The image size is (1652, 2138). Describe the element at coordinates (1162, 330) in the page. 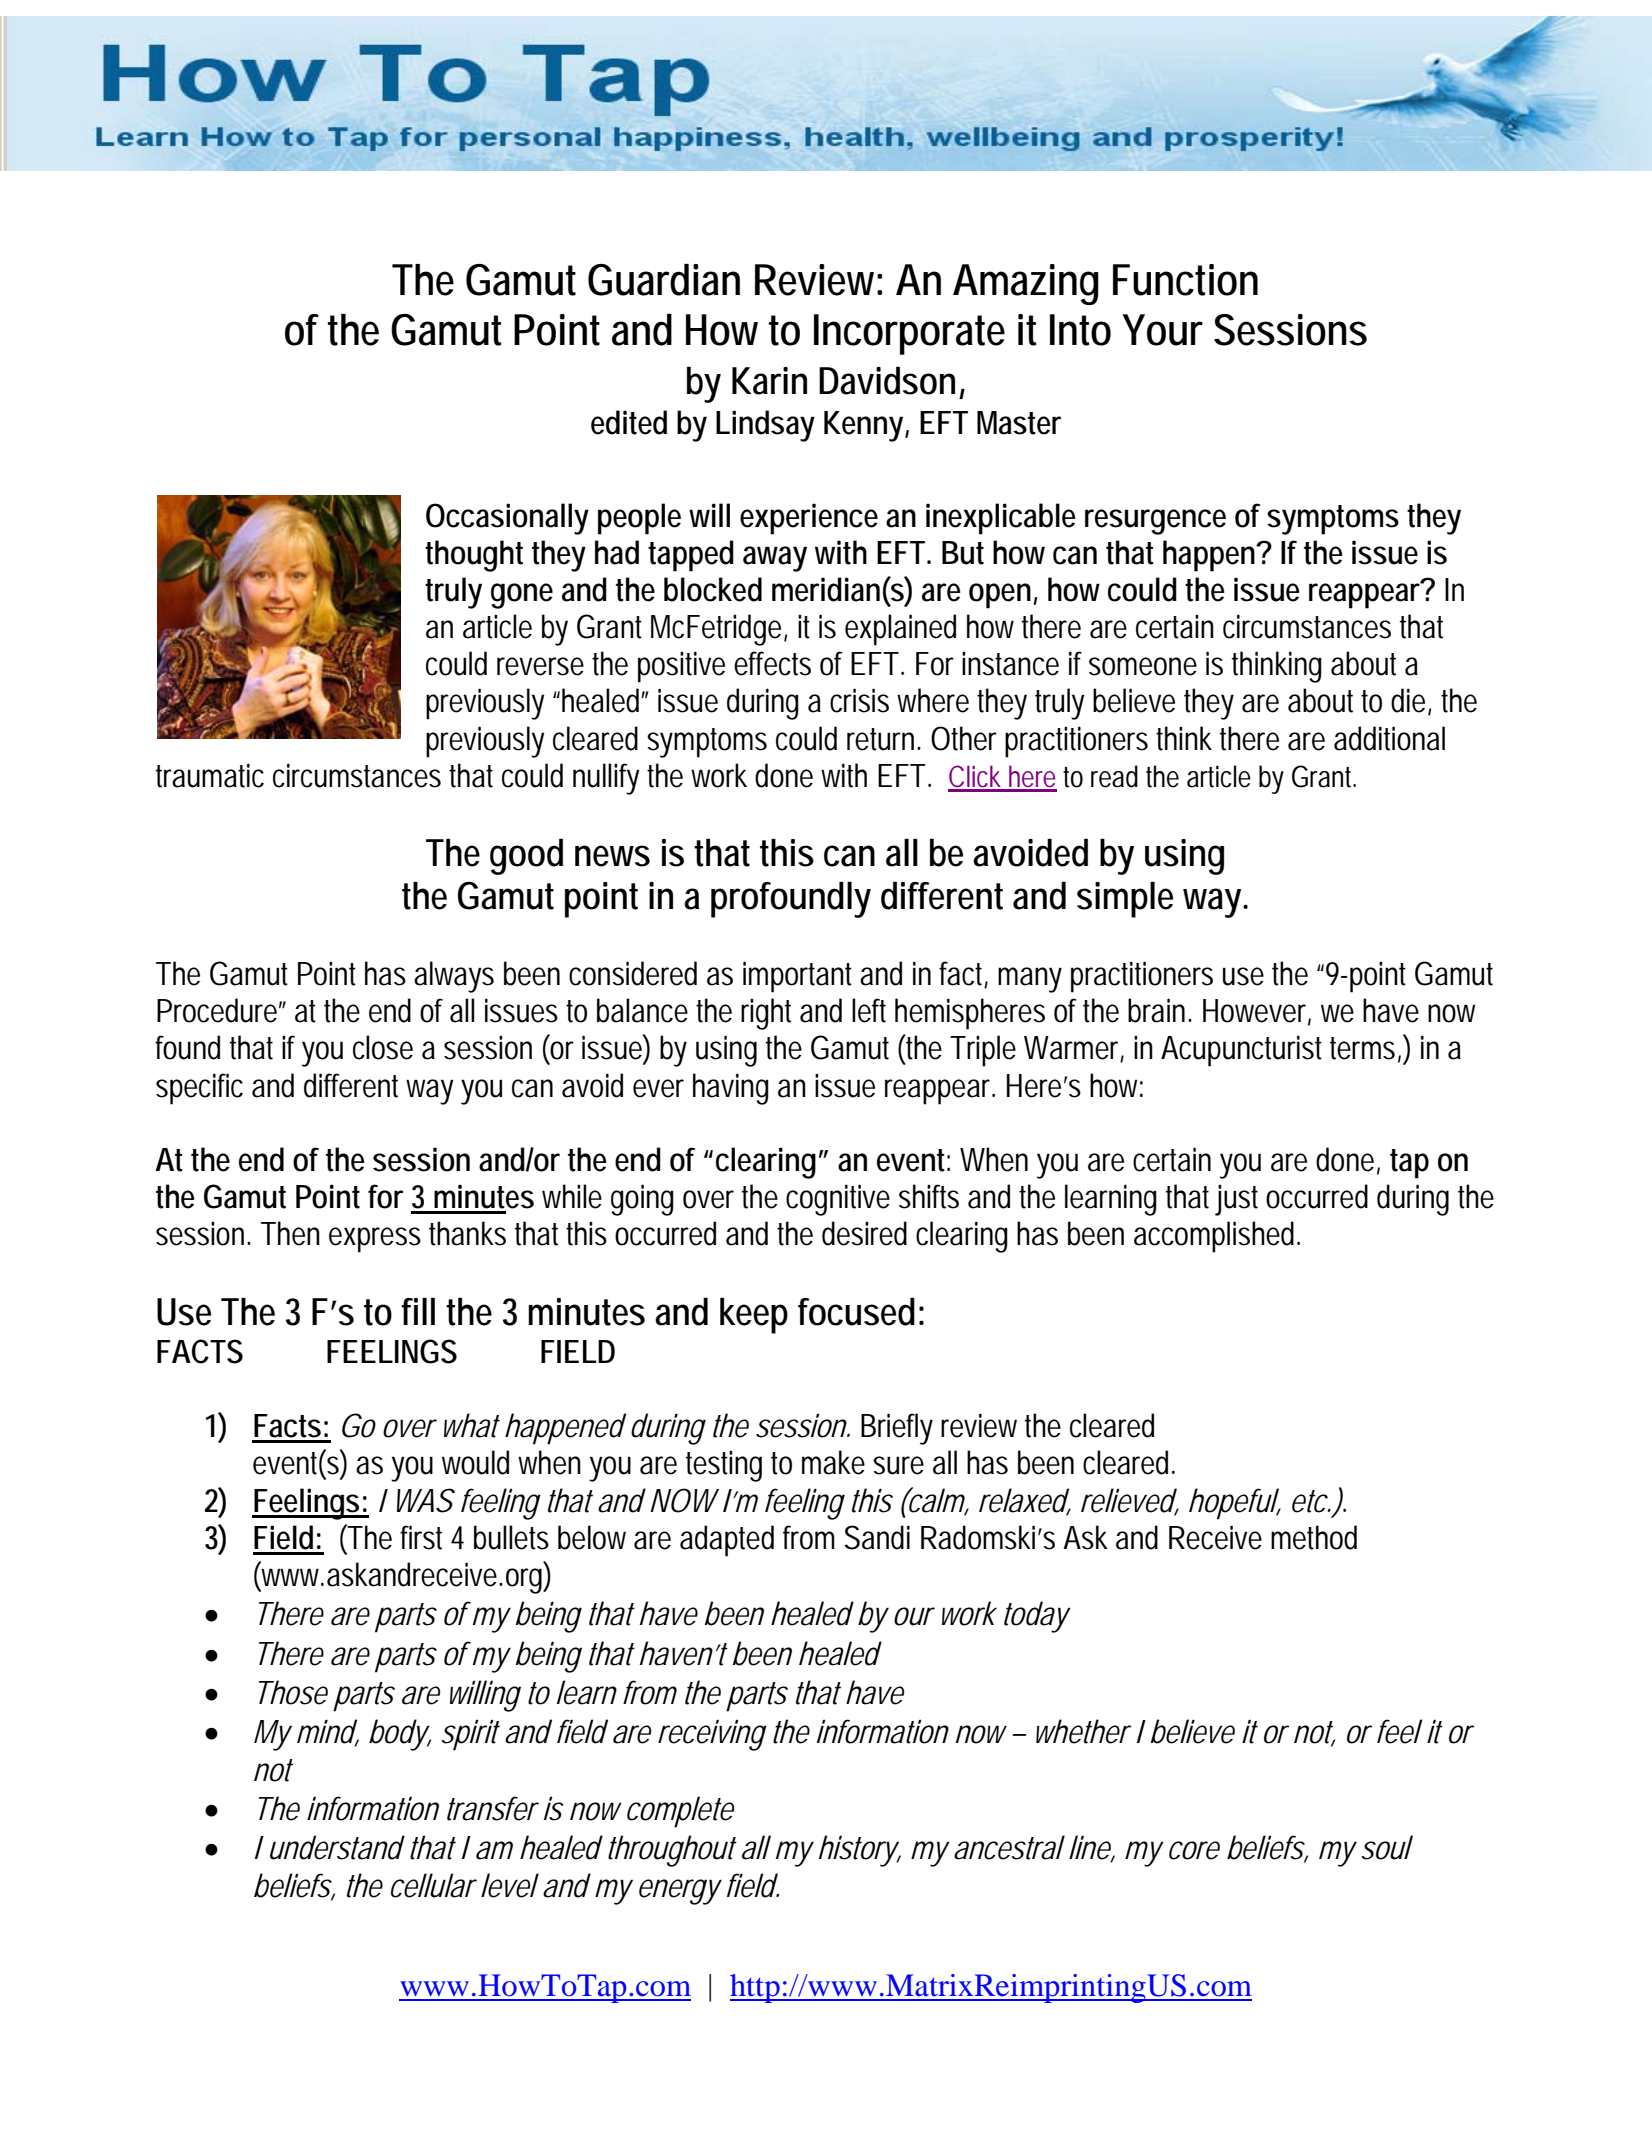

I see `Your` at that location.
